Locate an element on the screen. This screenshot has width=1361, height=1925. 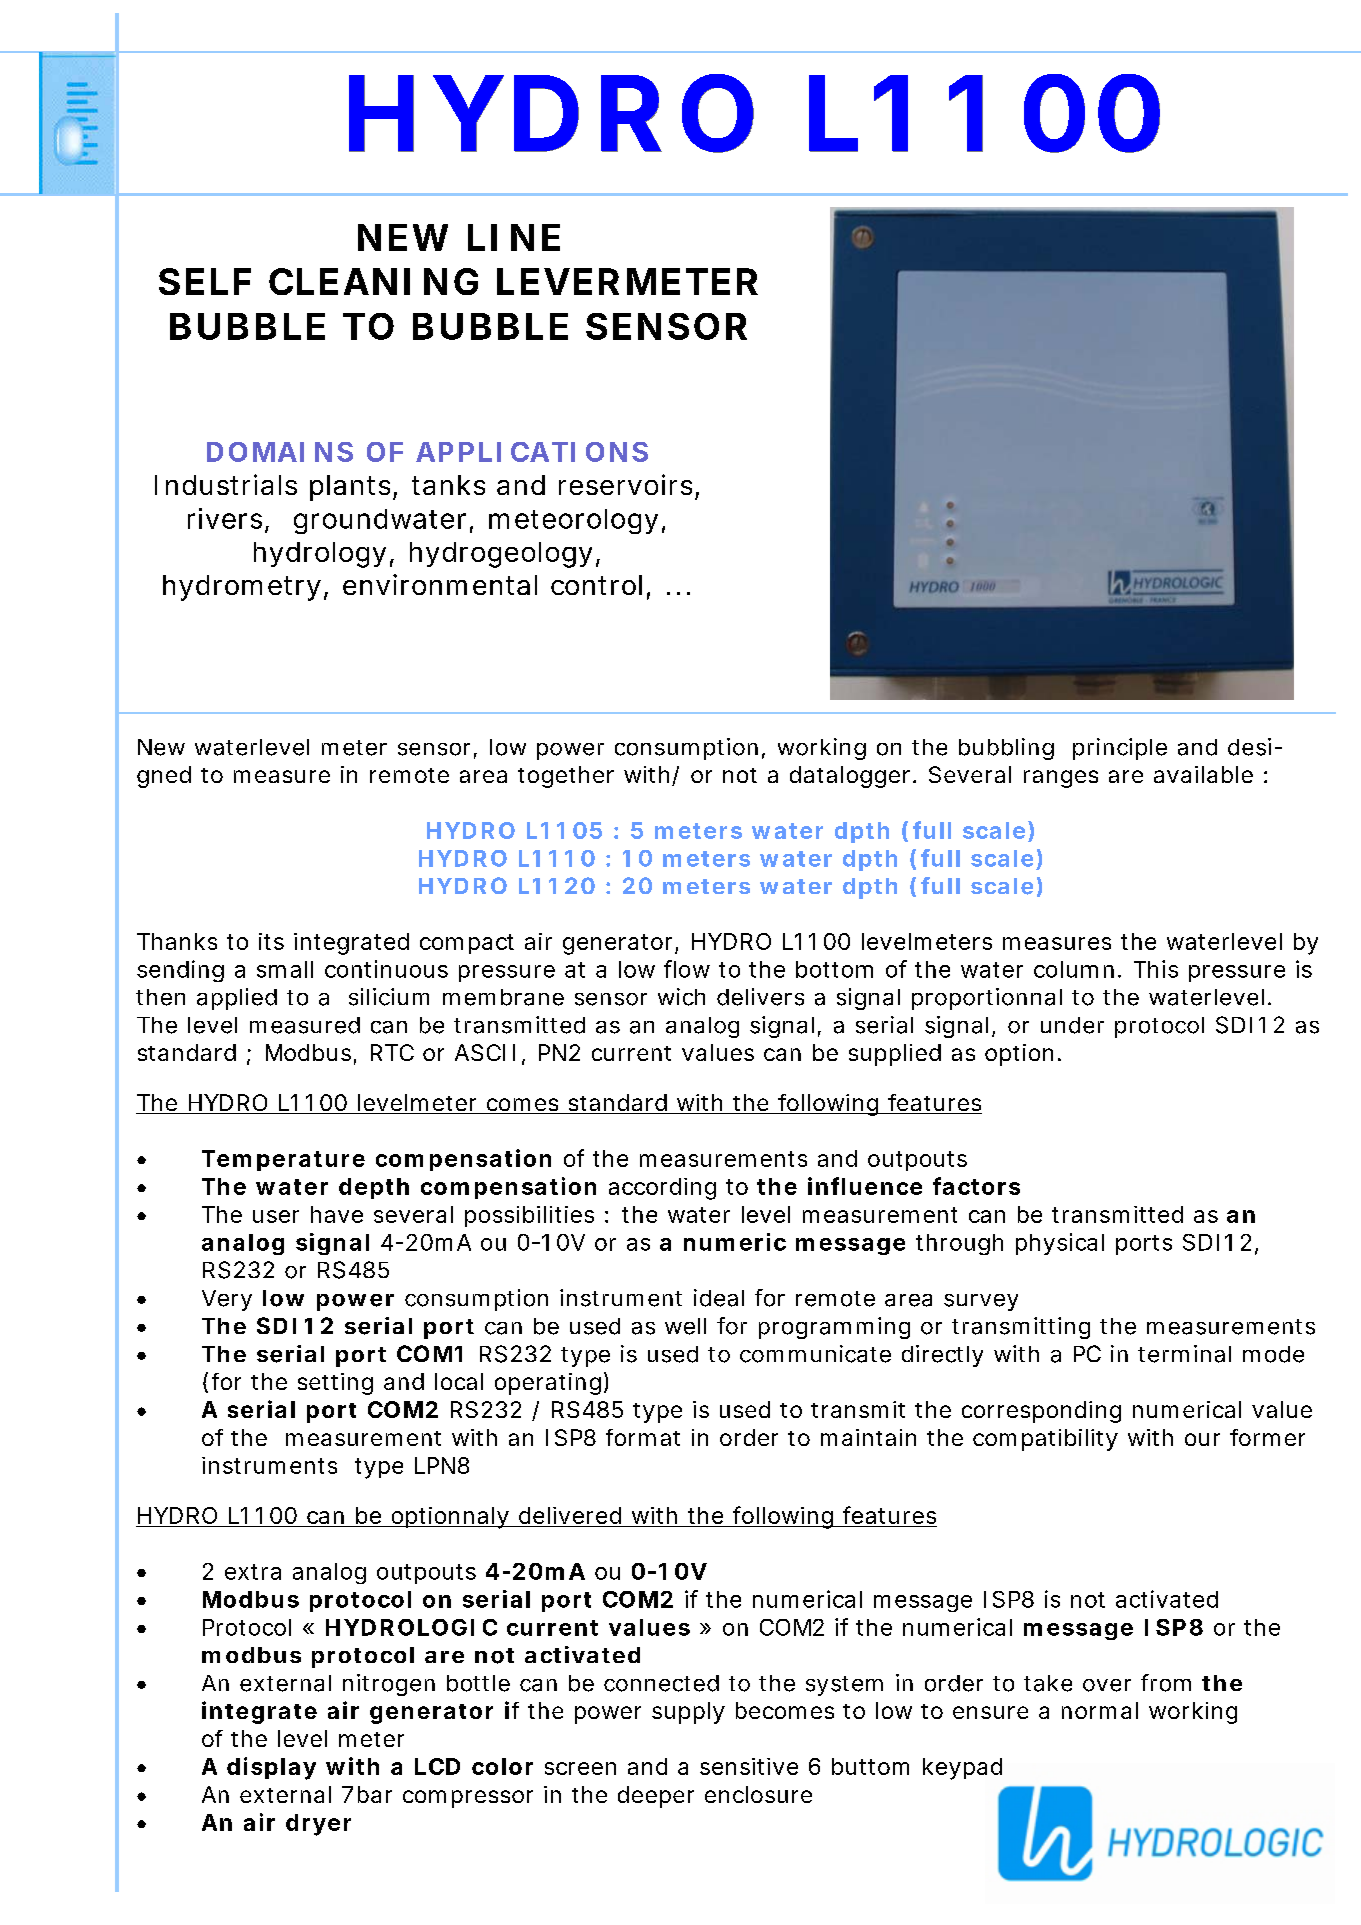
wich is located at coordinates (681, 997).
